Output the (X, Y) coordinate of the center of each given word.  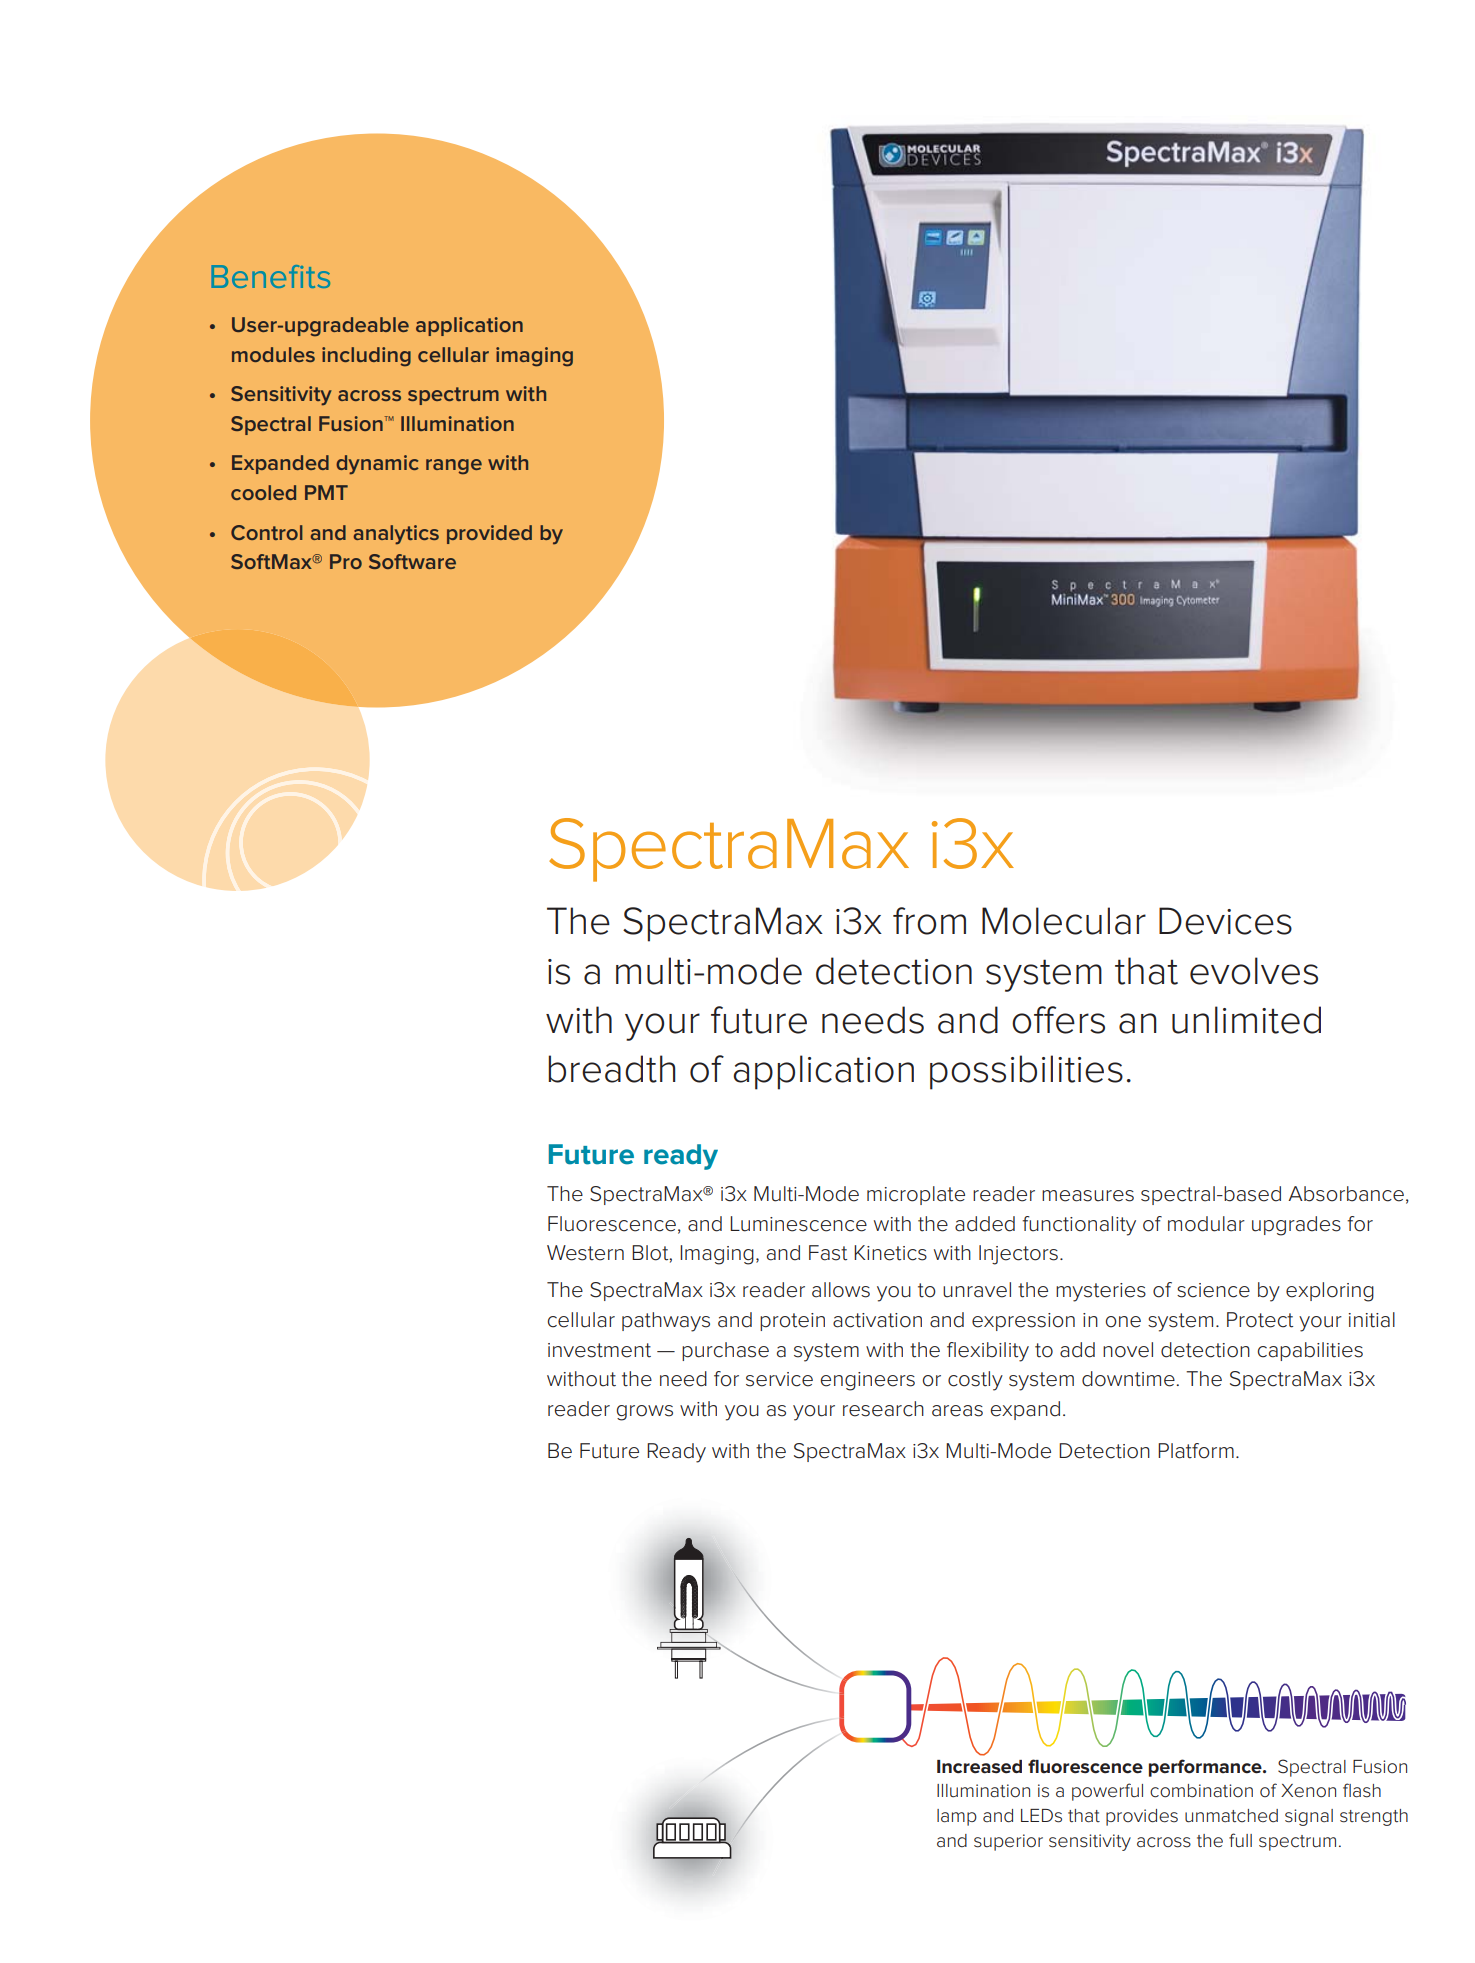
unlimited (1246, 1020)
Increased (979, 1767)
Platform (1196, 1451)
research (883, 1409)
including (366, 357)
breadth (611, 1069)
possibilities (1026, 1072)
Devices (1225, 921)
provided (489, 534)
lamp (957, 1817)
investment (599, 1350)
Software (412, 561)
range (454, 467)
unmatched (1231, 1816)
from (929, 921)
